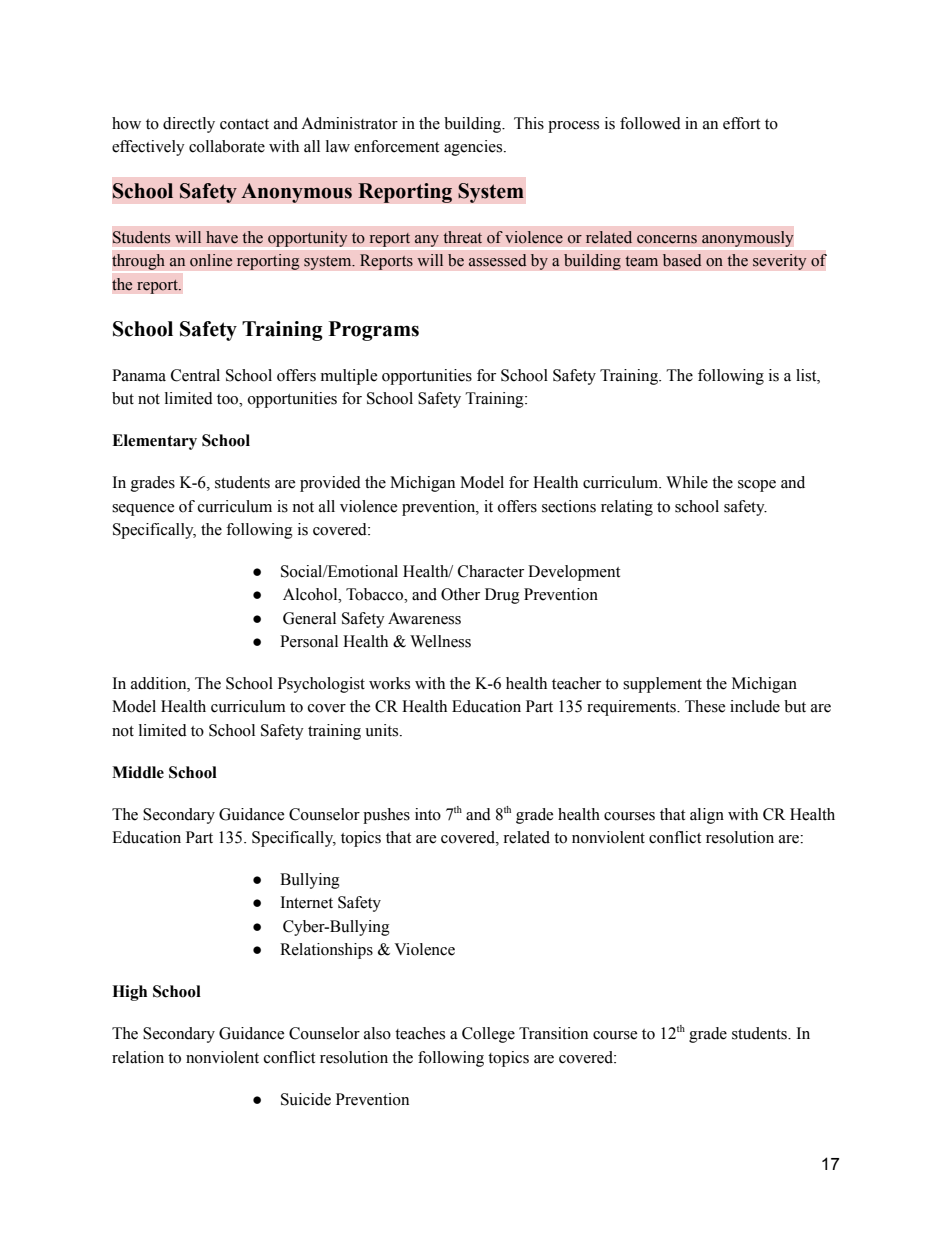 The image size is (952, 1233). I want to click on Other, so click(460, 594).
